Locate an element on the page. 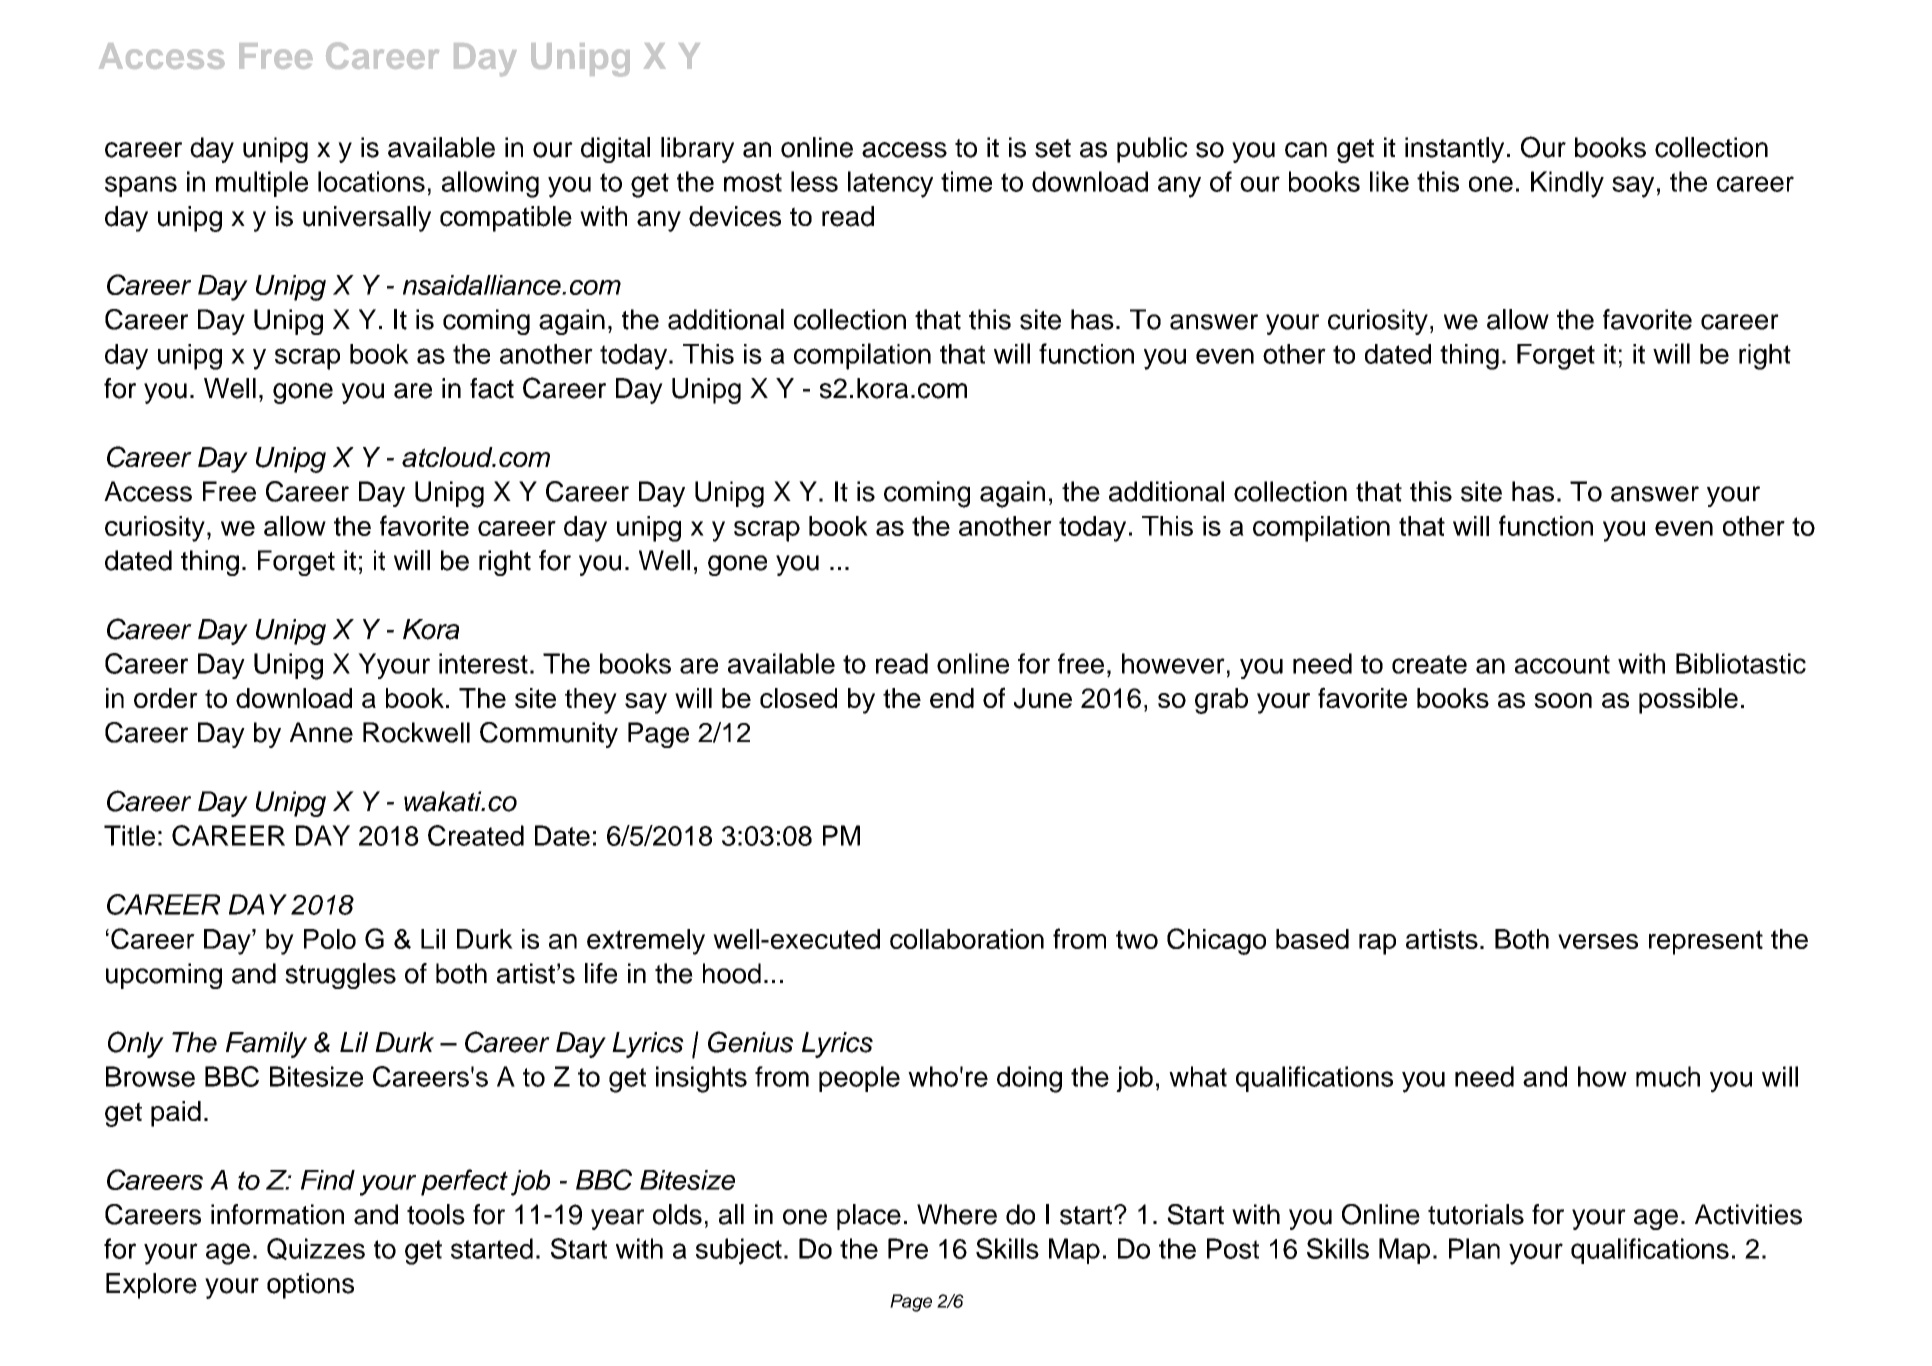  fact is located at coordinates (492, 388).
